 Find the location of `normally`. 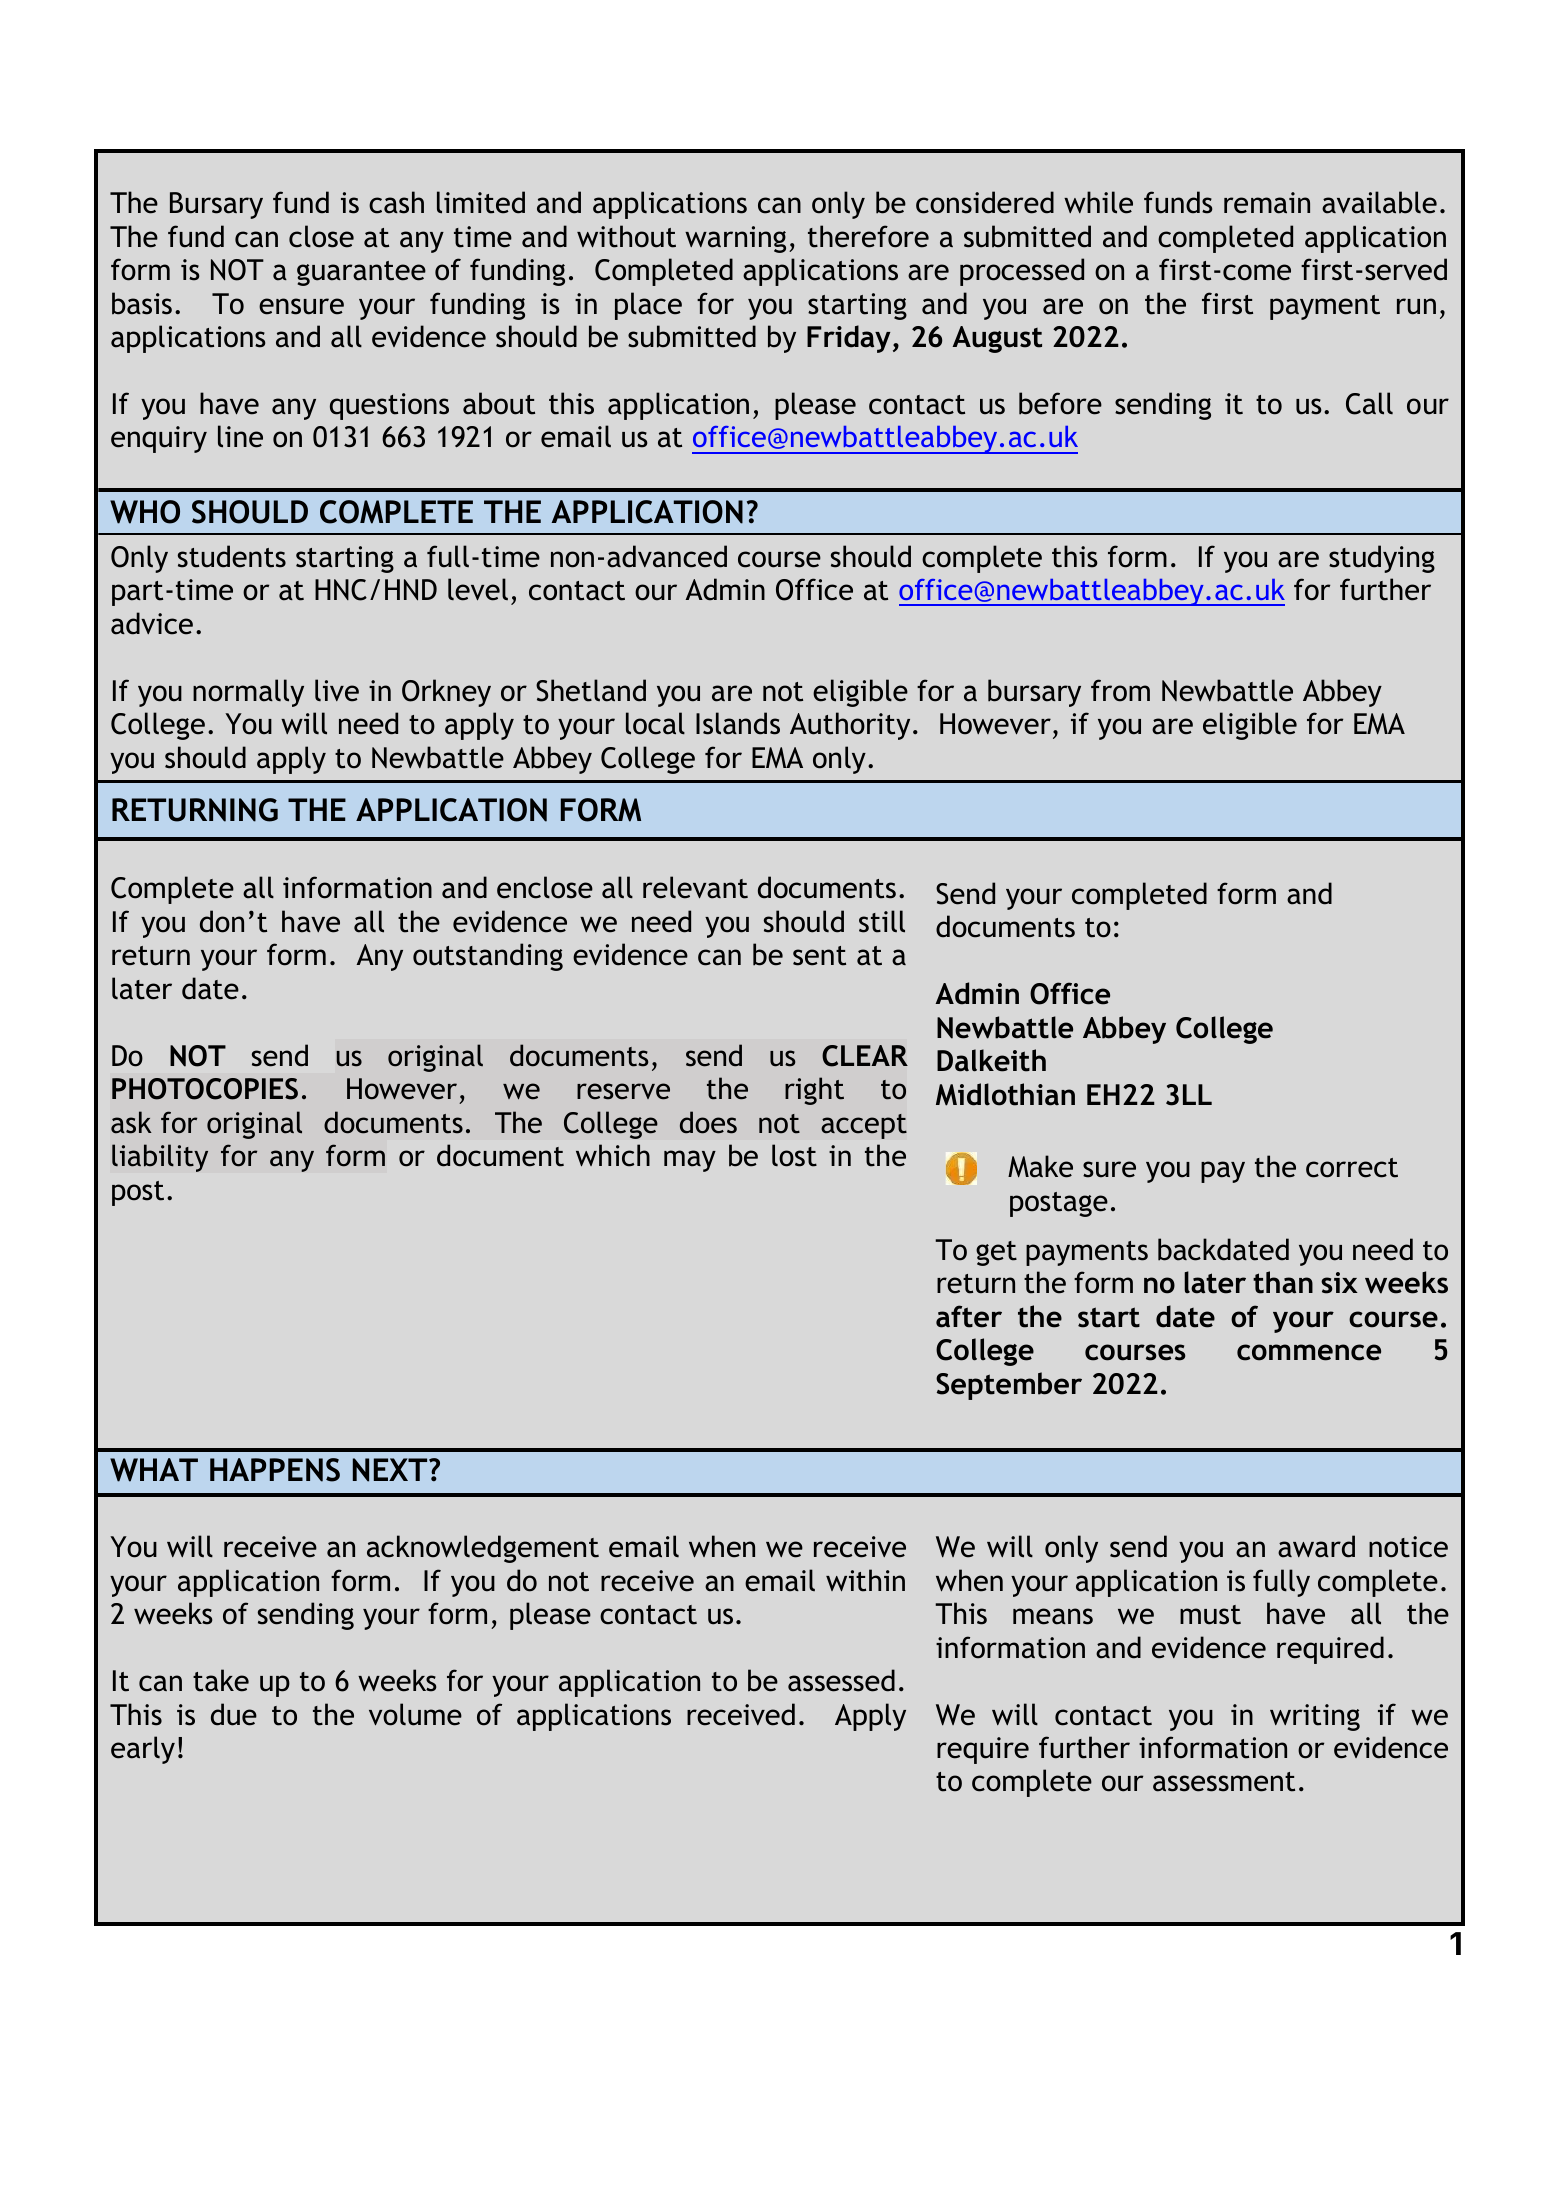

normally is located at coordinates (248, 693).
